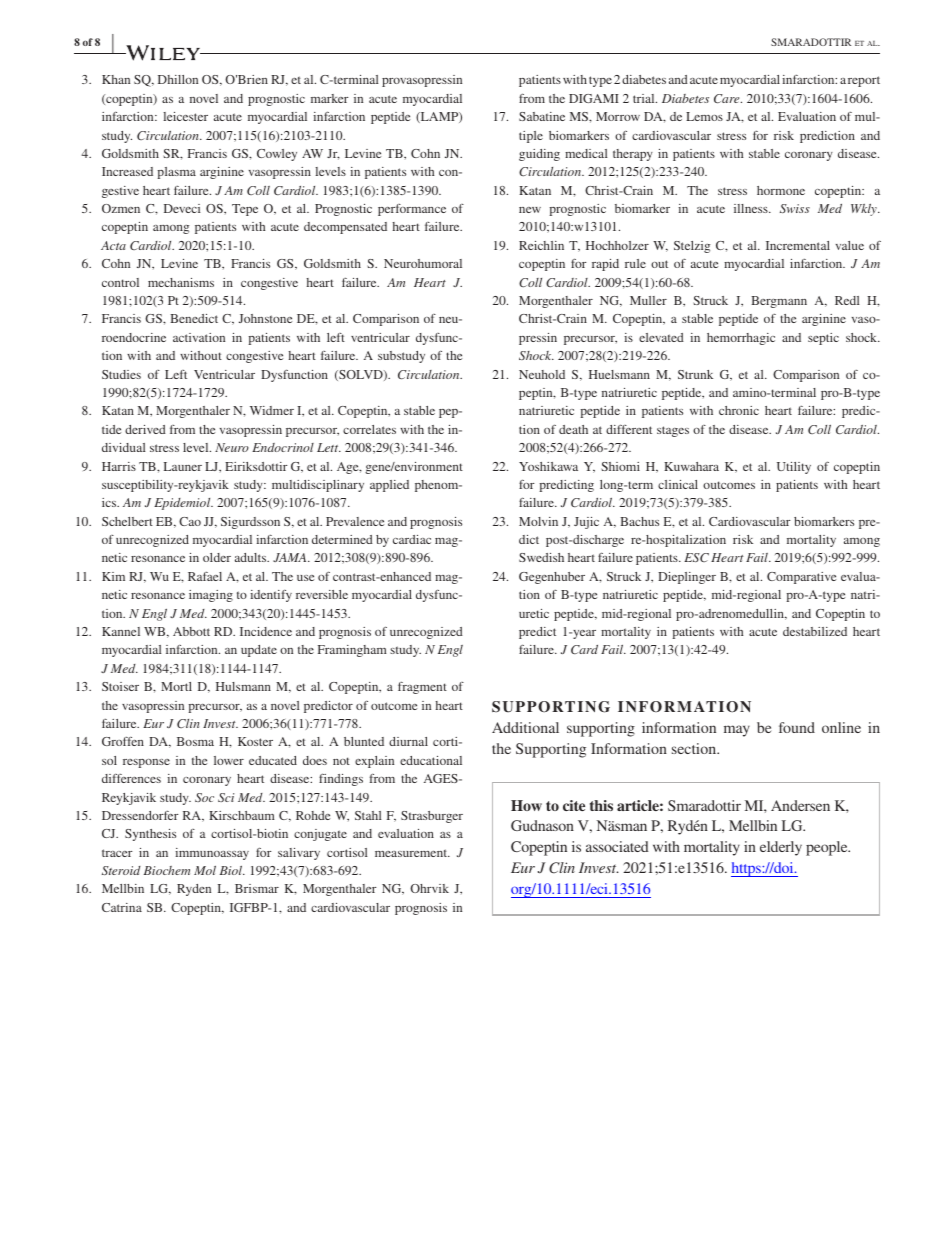 This screenshot has width=952, height=1251. I want to click on leicester, so click(185, 116).
